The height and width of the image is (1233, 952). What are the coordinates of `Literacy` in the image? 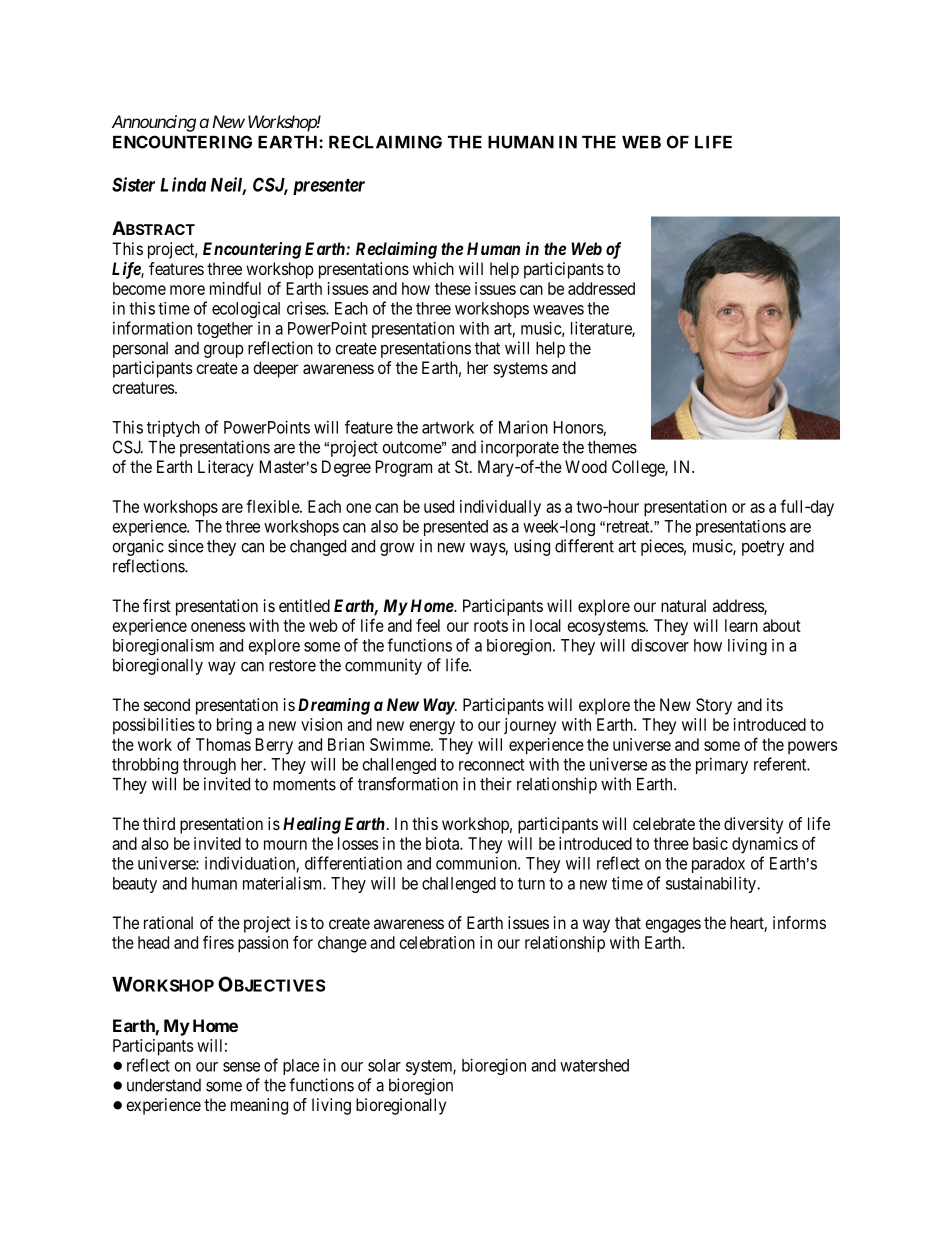 It's located at (226, 468).
